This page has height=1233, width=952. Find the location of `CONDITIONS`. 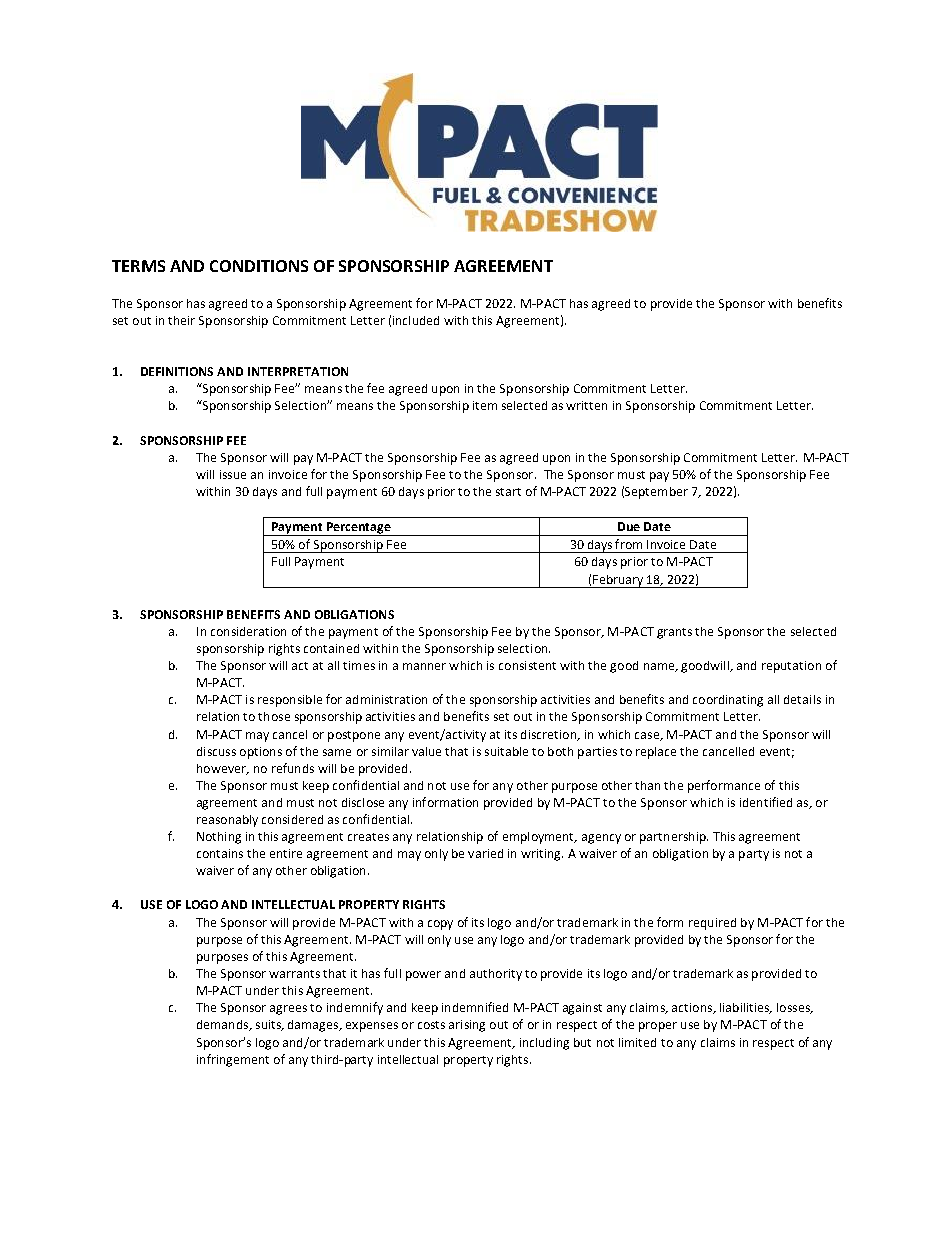

CONDITIONS is located at coordinates (259, 266).
